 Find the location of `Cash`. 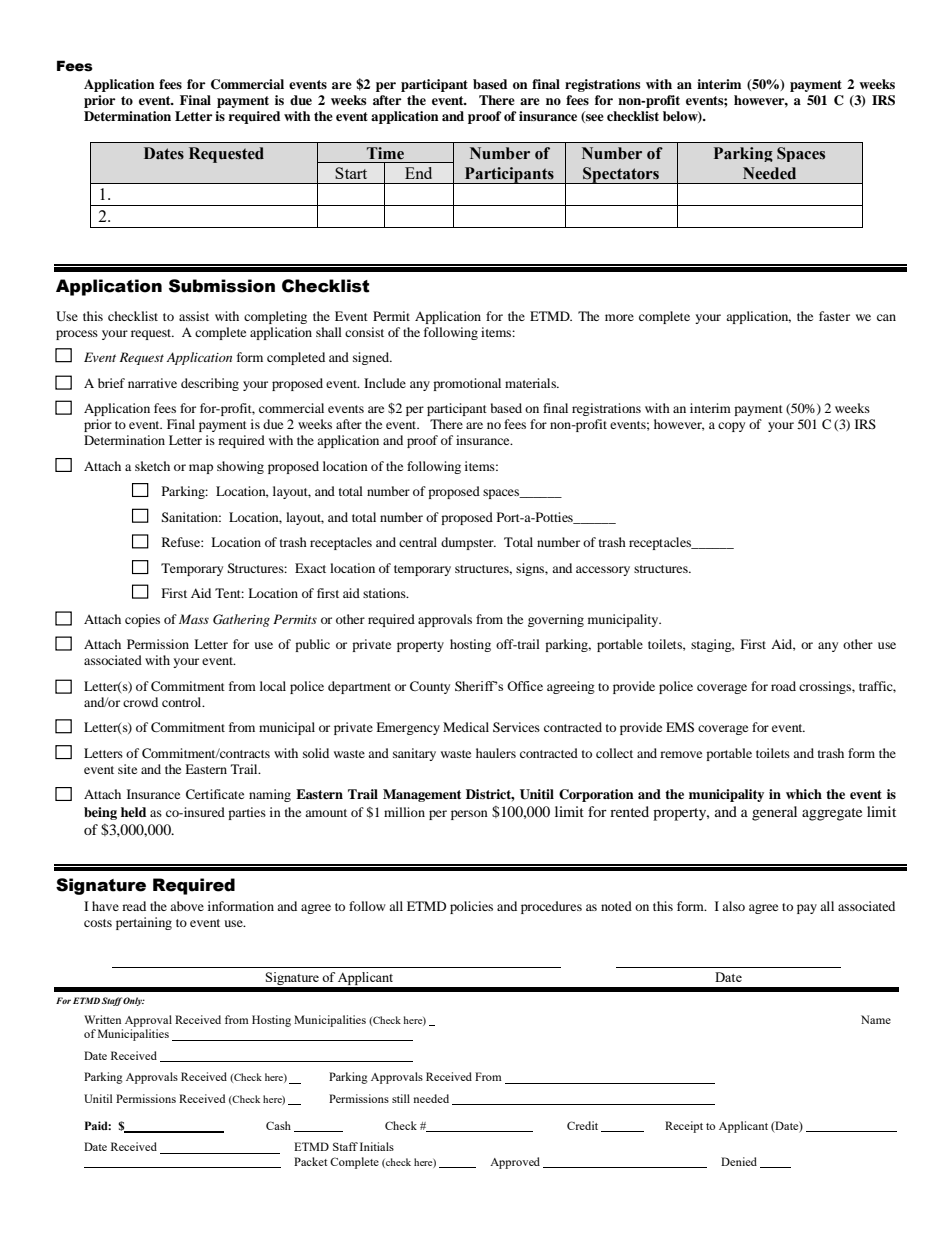

Cash is located at coordinates (278, 1125).
